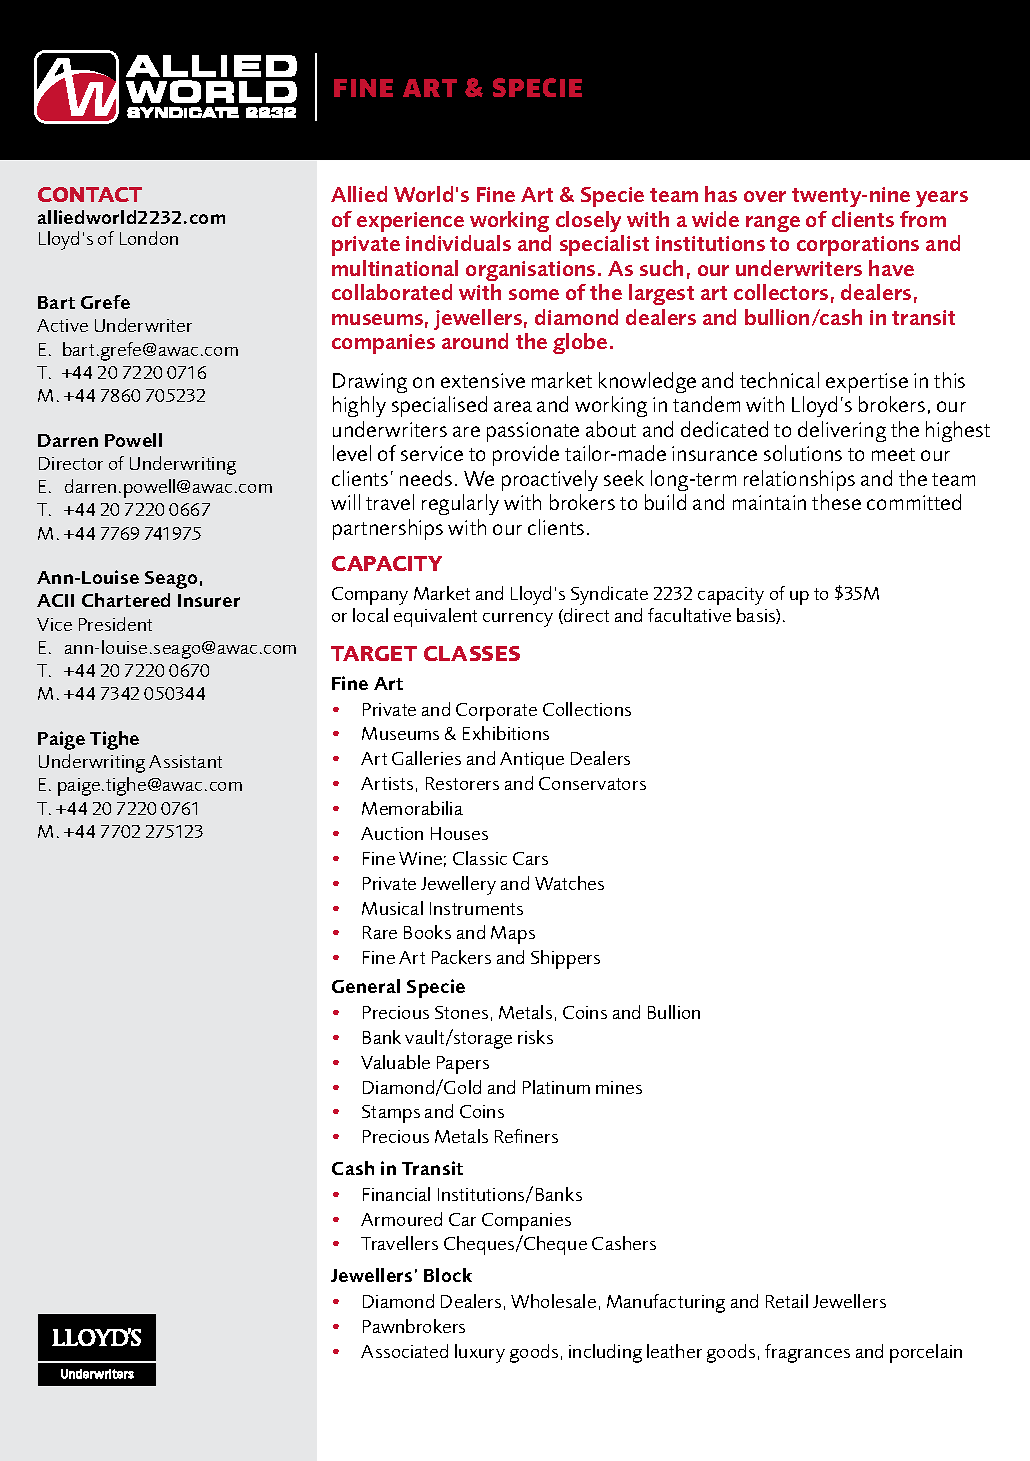 This screenshot has width=1030, height=1461. Describe the element at coordinates (532, 761) in the screenshot. I see `Antique` at that location.
